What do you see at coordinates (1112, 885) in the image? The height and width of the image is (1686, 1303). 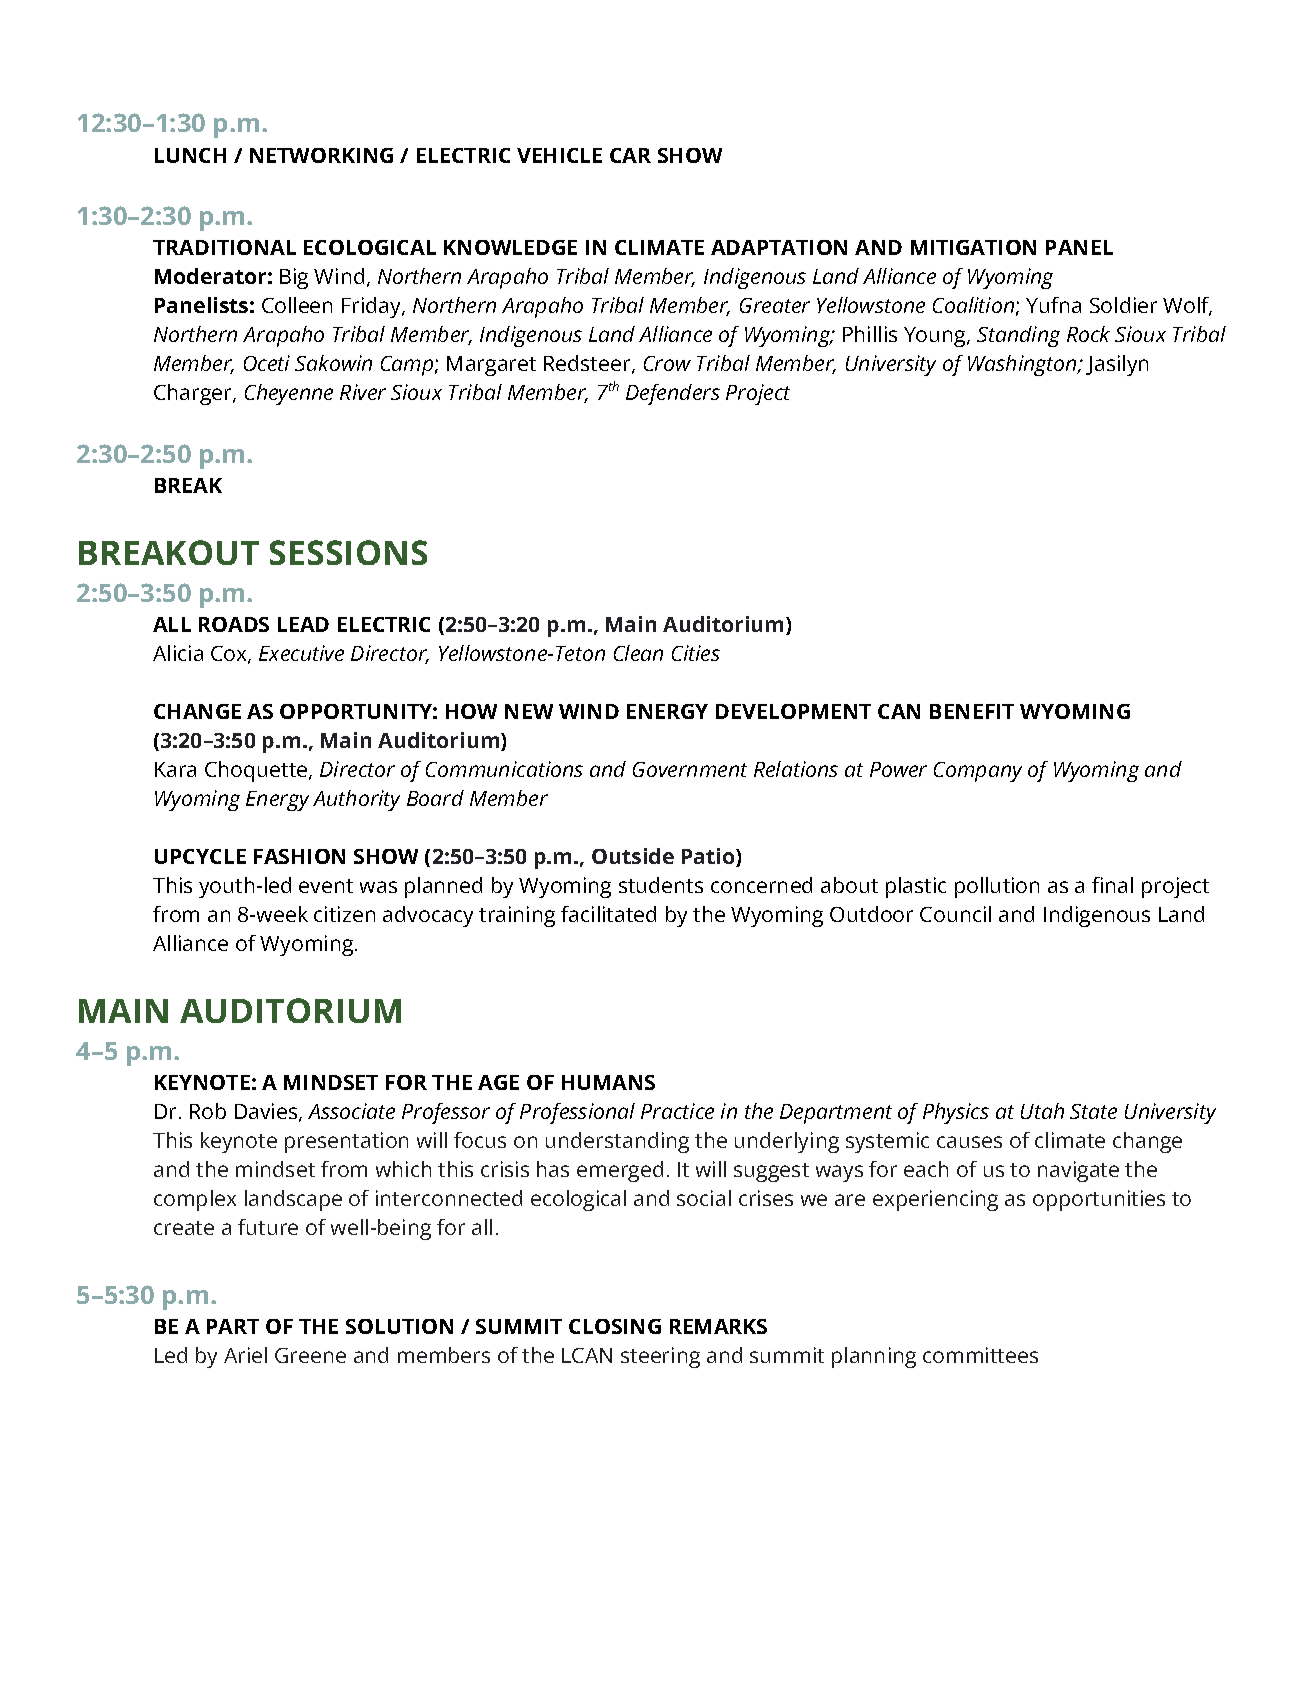 I see `final` at bounding box center [1112, 885].
